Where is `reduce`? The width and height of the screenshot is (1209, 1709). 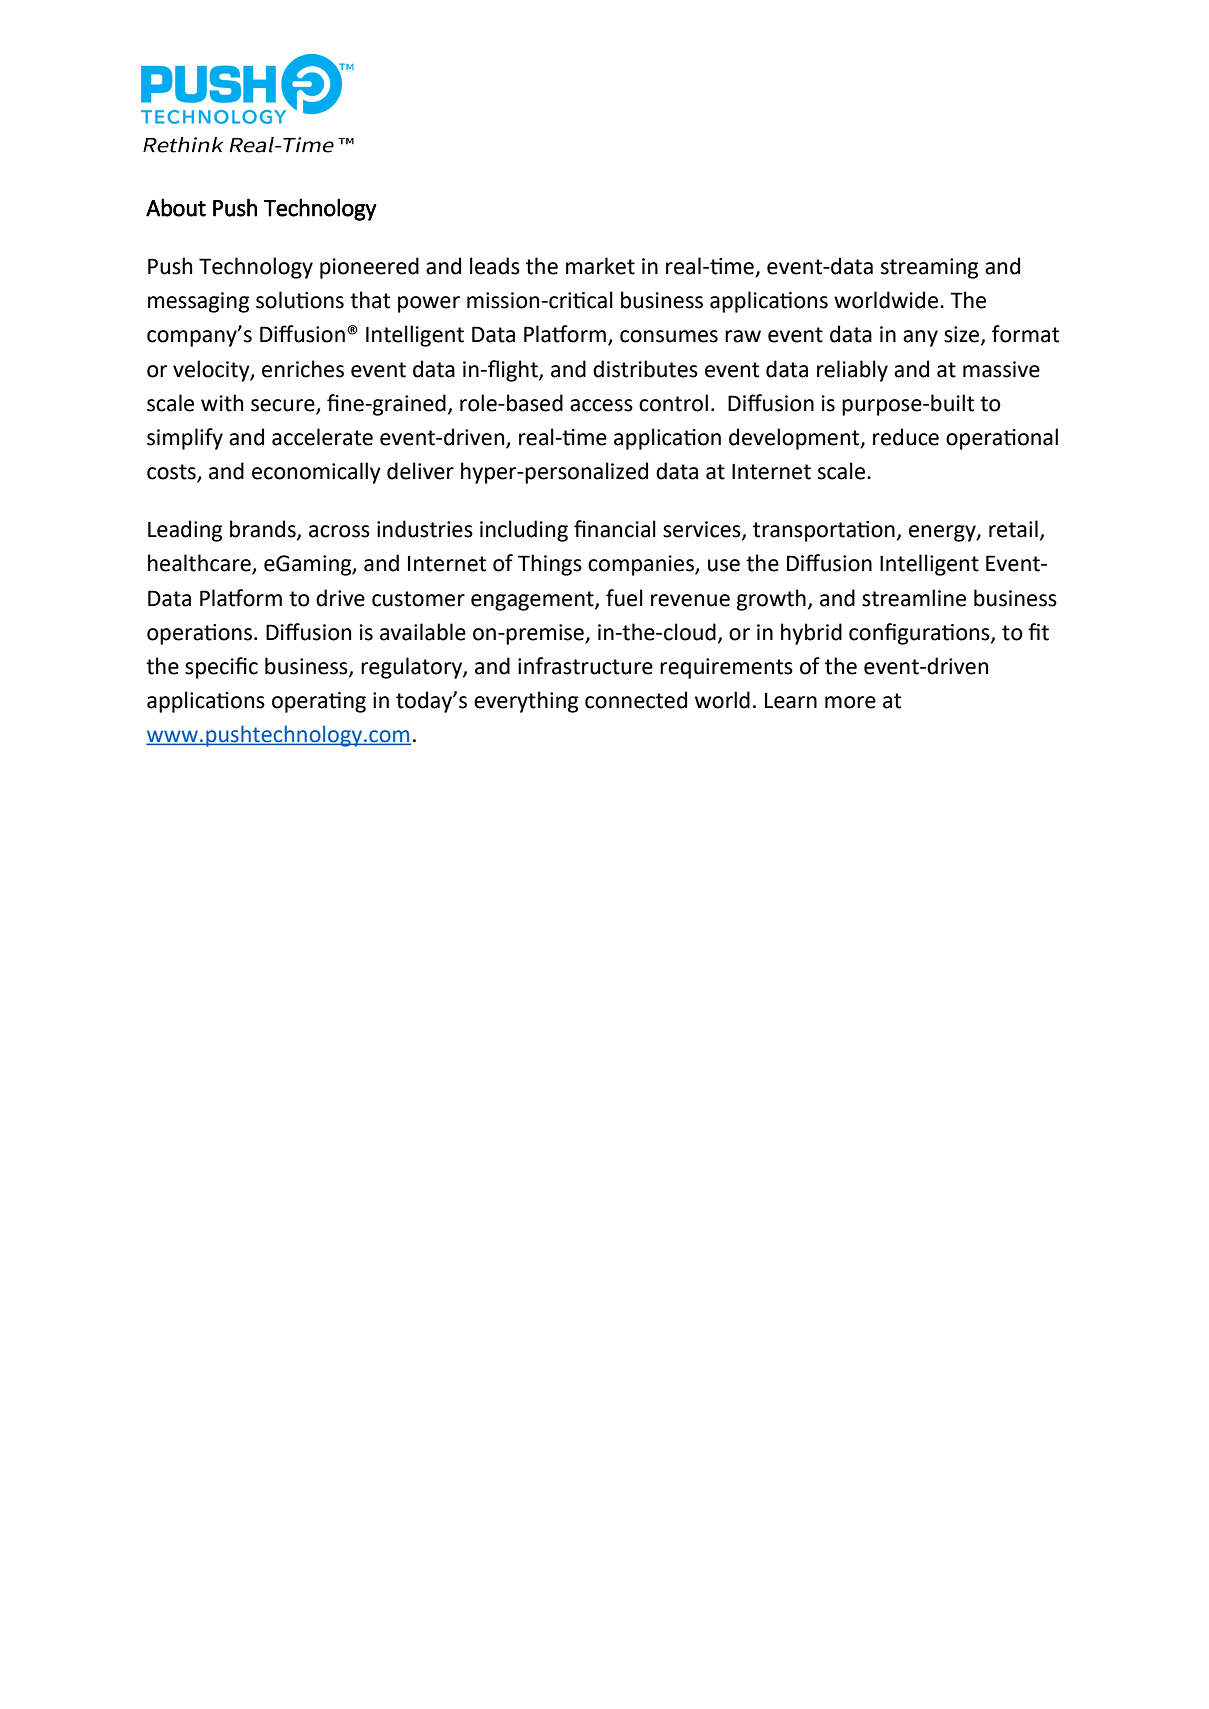
reduce is located at coordinates (906, 437).
